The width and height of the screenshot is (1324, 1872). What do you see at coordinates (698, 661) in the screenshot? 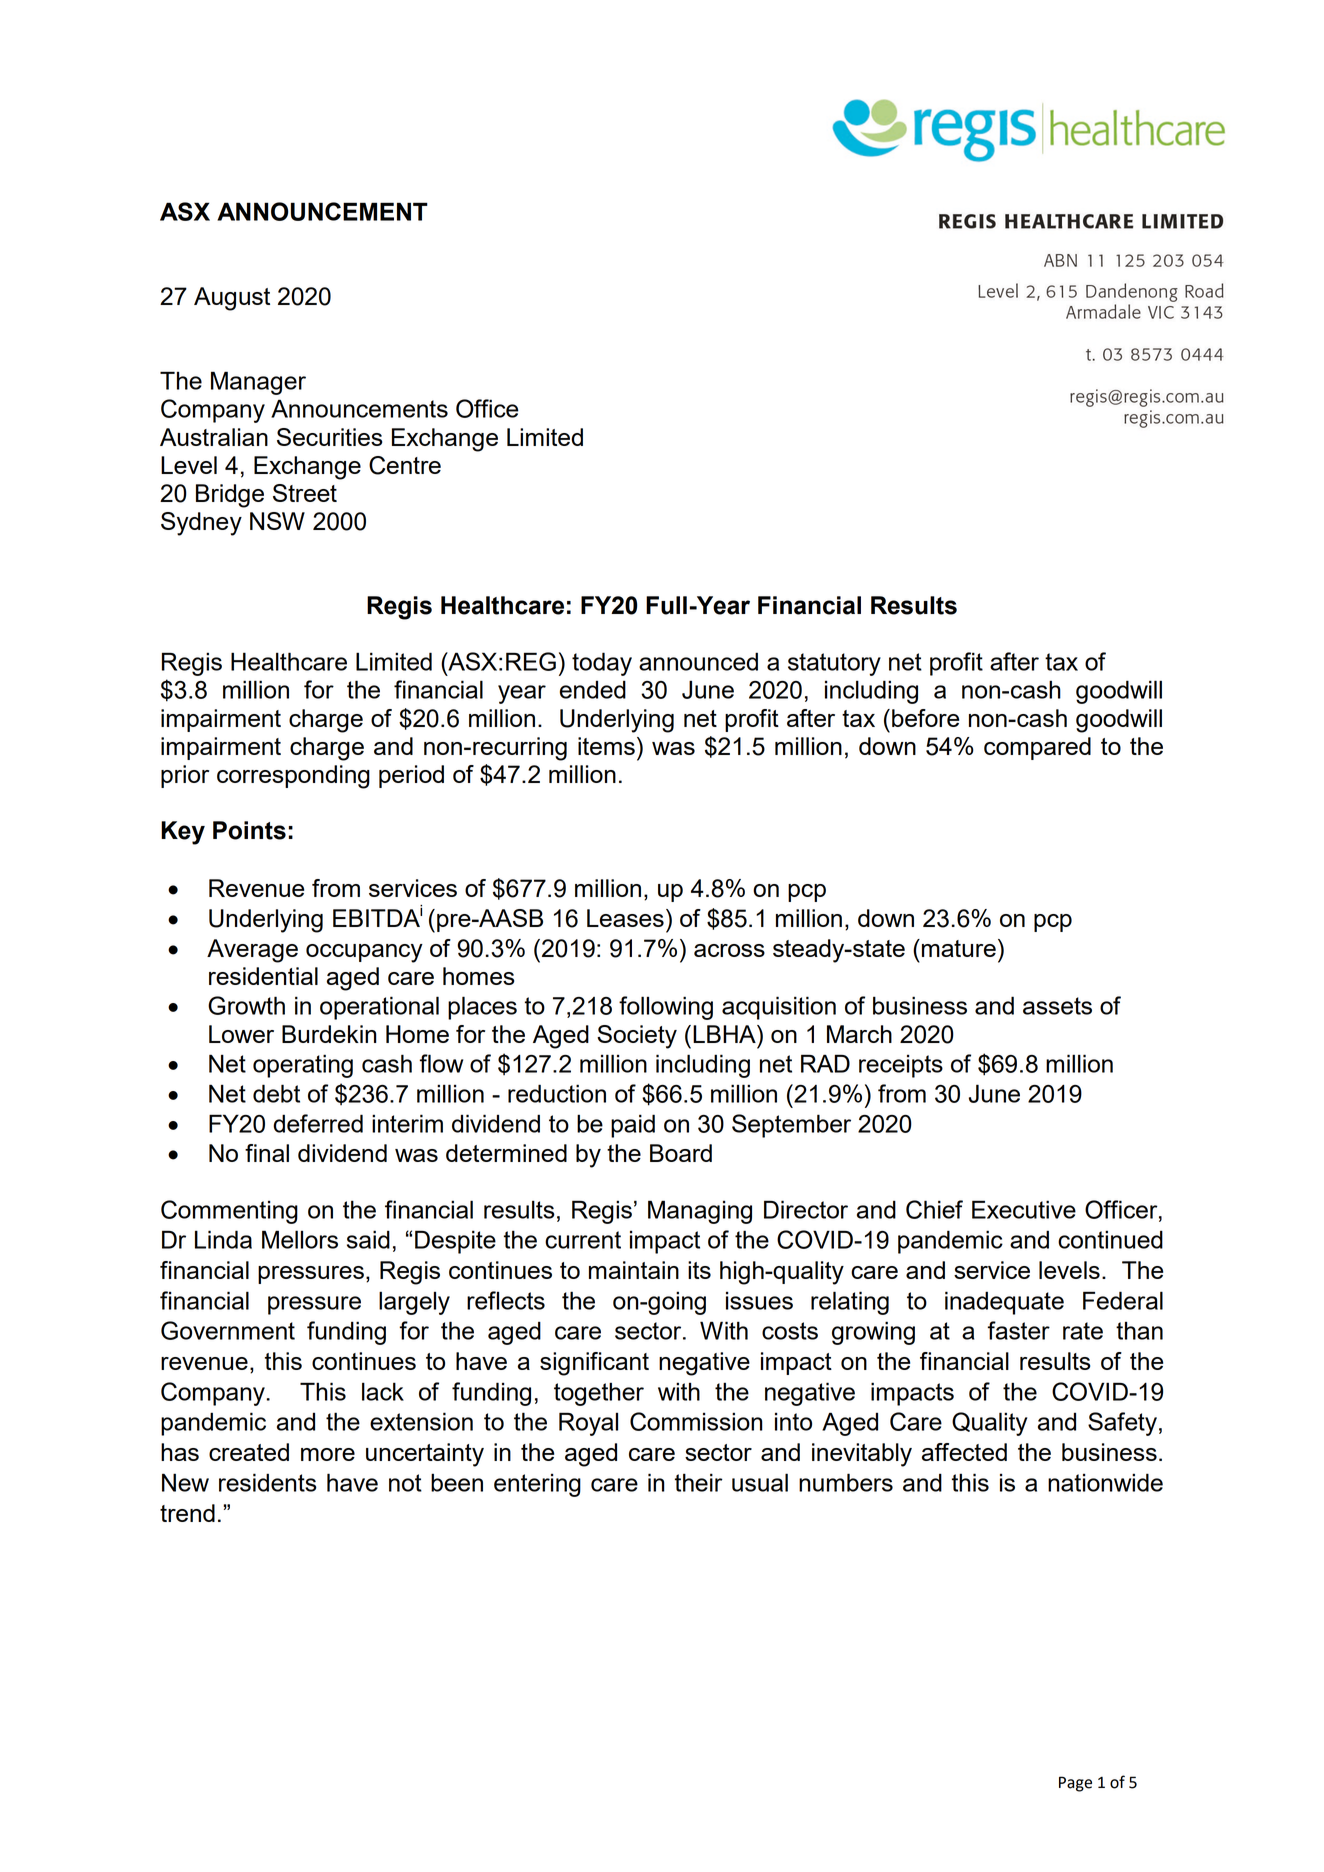
I see `announced` at bounding box center [698, 661].
